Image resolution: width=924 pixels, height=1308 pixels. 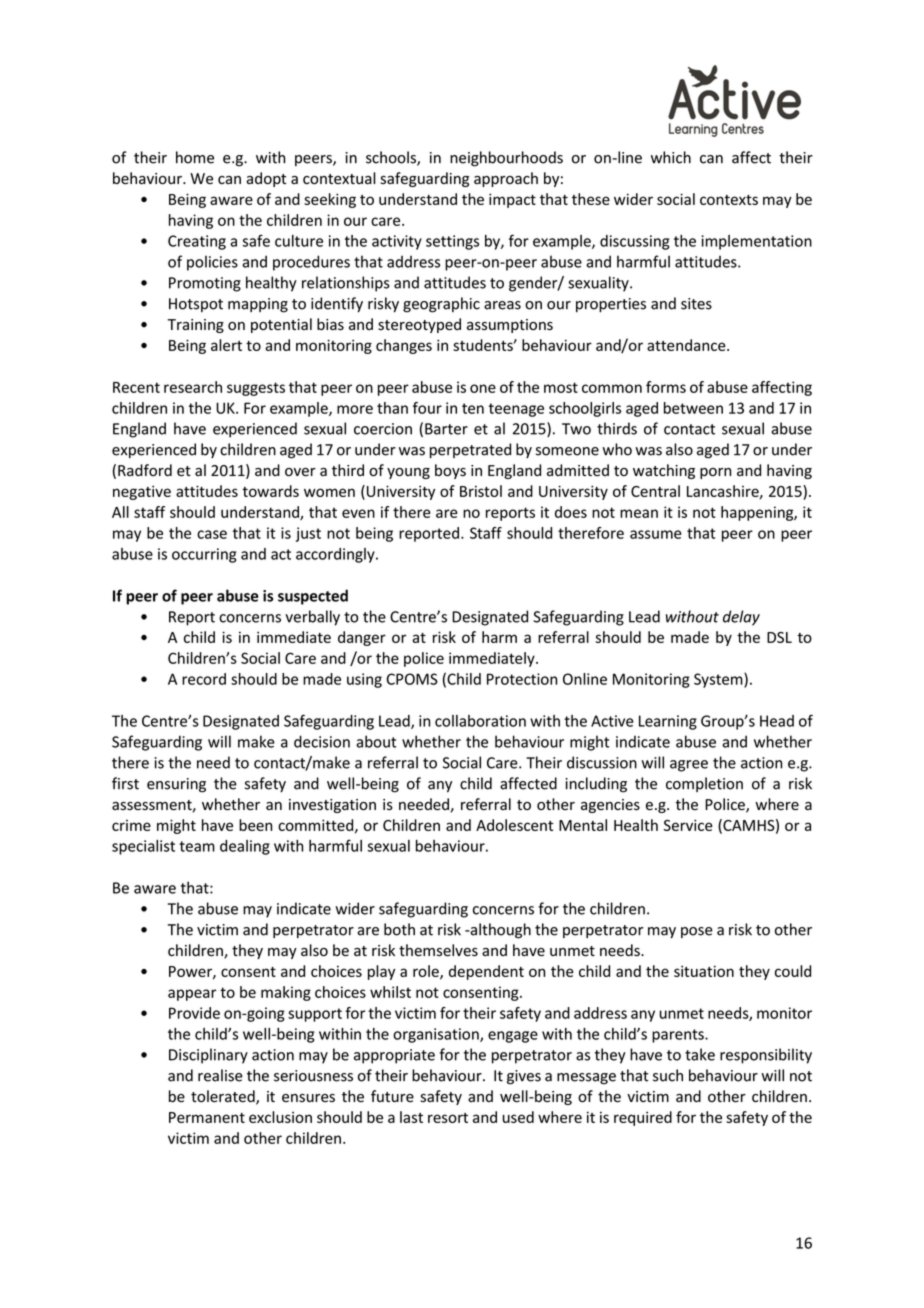 I want to click on research, so click(x=193, y=387).
